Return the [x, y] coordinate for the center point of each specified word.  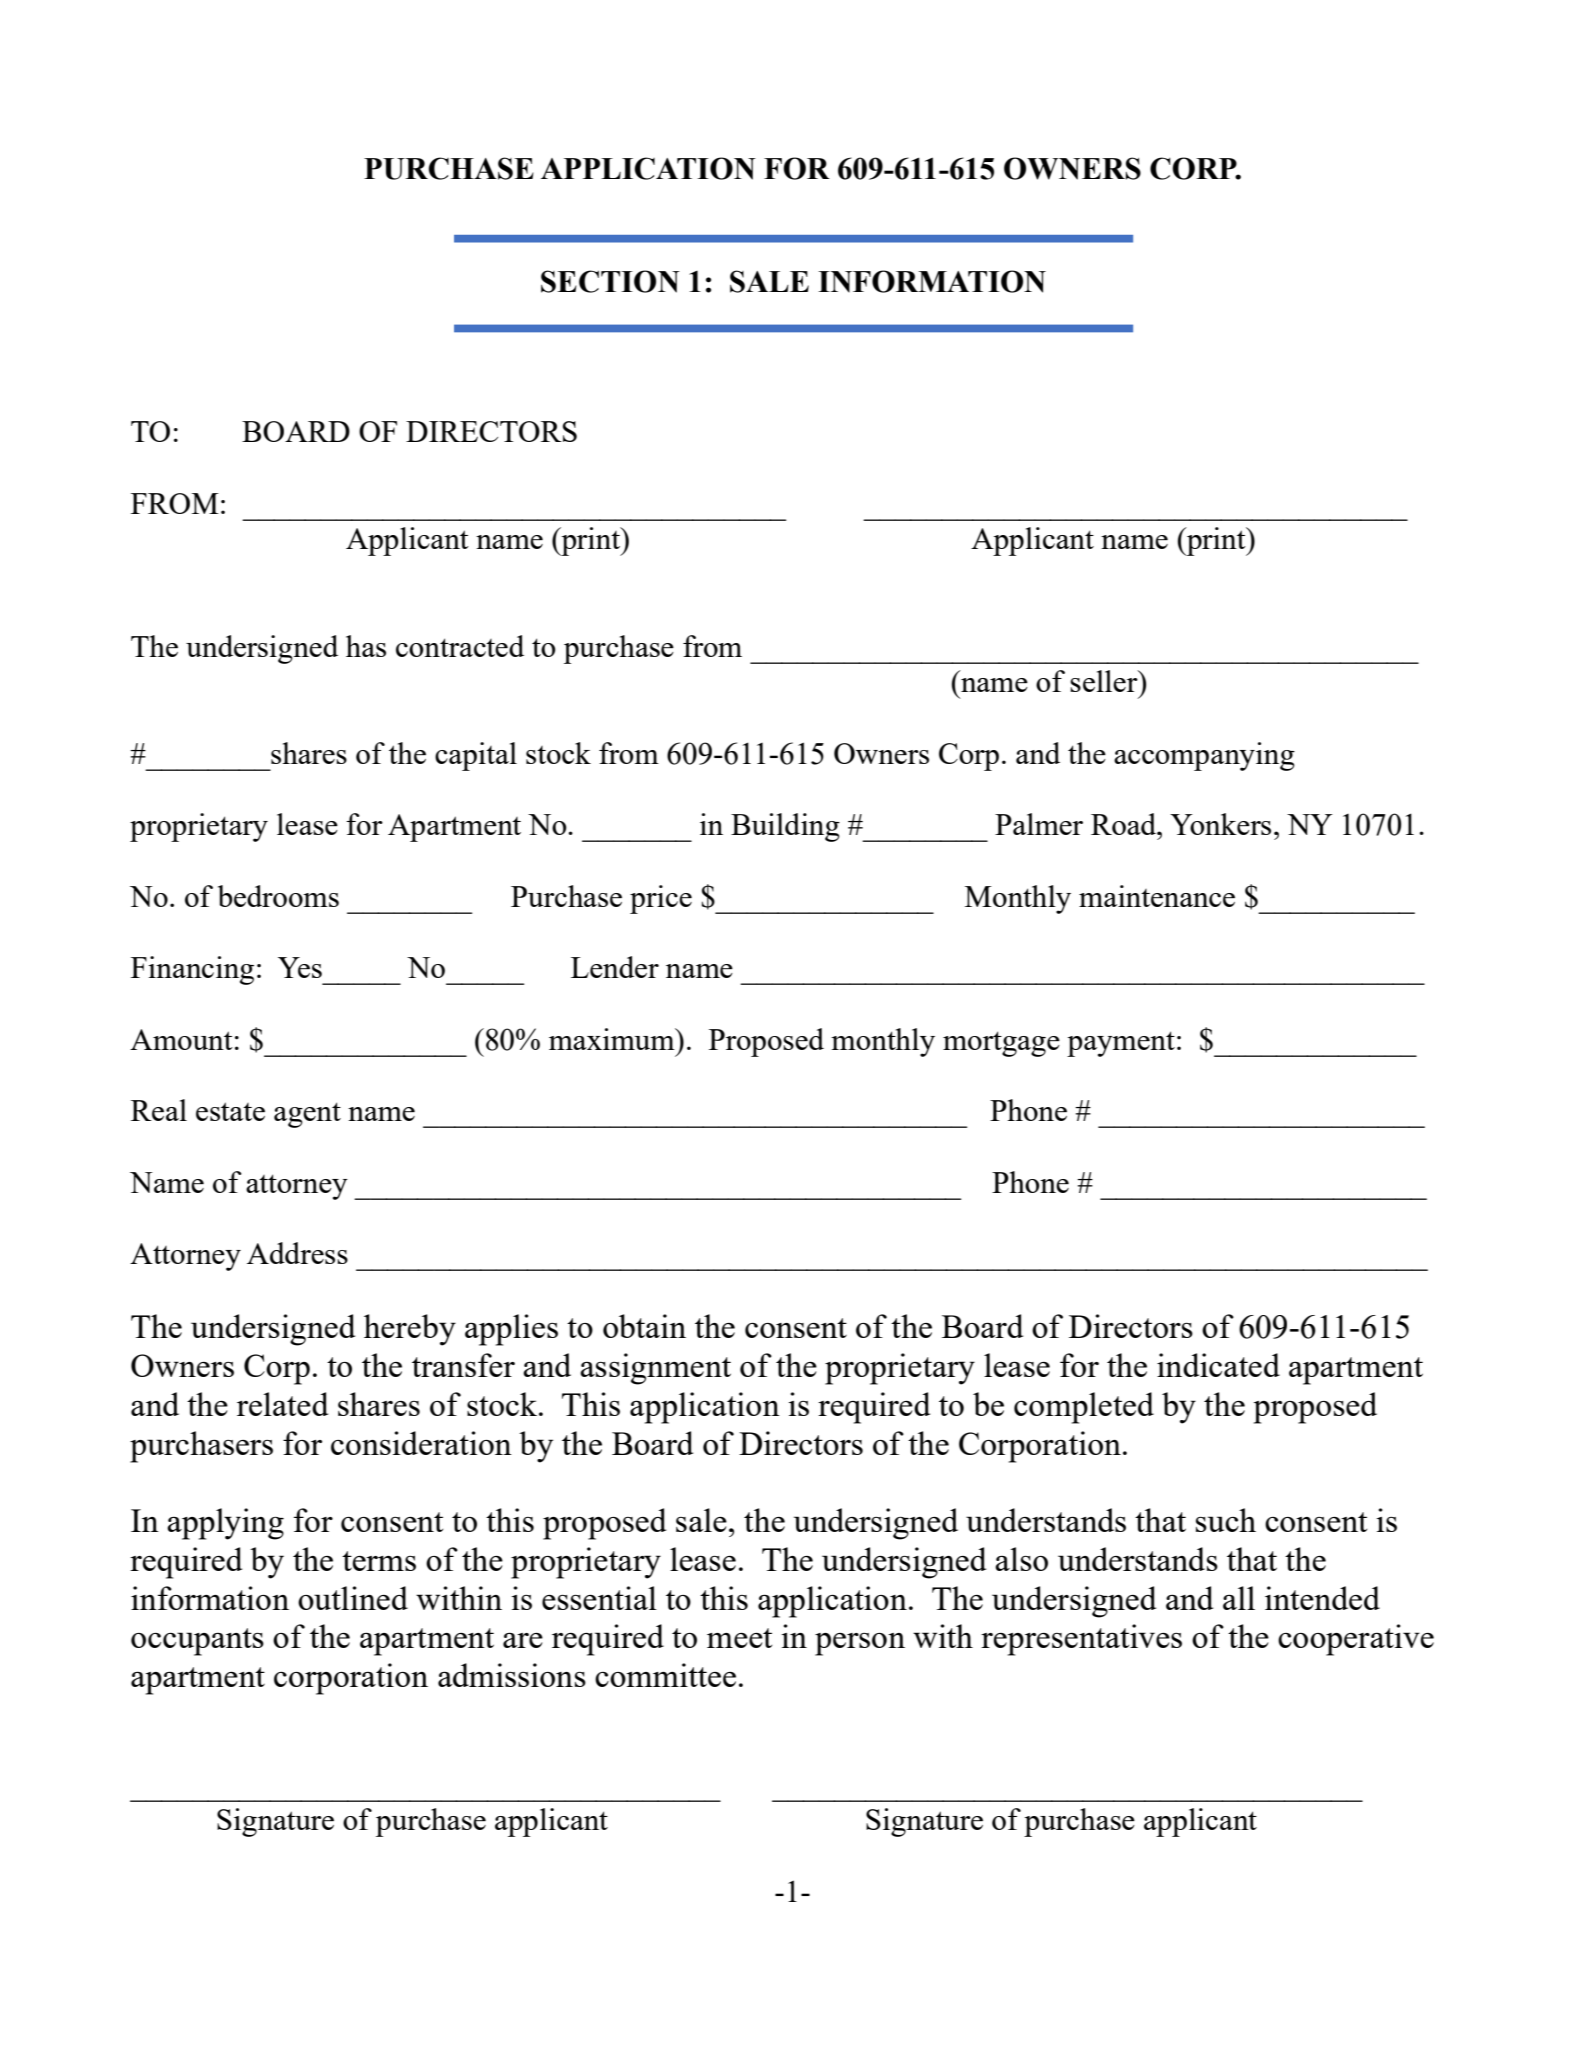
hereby [410, 1330]
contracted [460, 646]
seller [1105, 681]
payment [1121, 1044]
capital [476, 756]
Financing [192, 970]
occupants [197, 1642]
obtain [644, 1326]
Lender [615, 967]
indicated [1218, 1365]
